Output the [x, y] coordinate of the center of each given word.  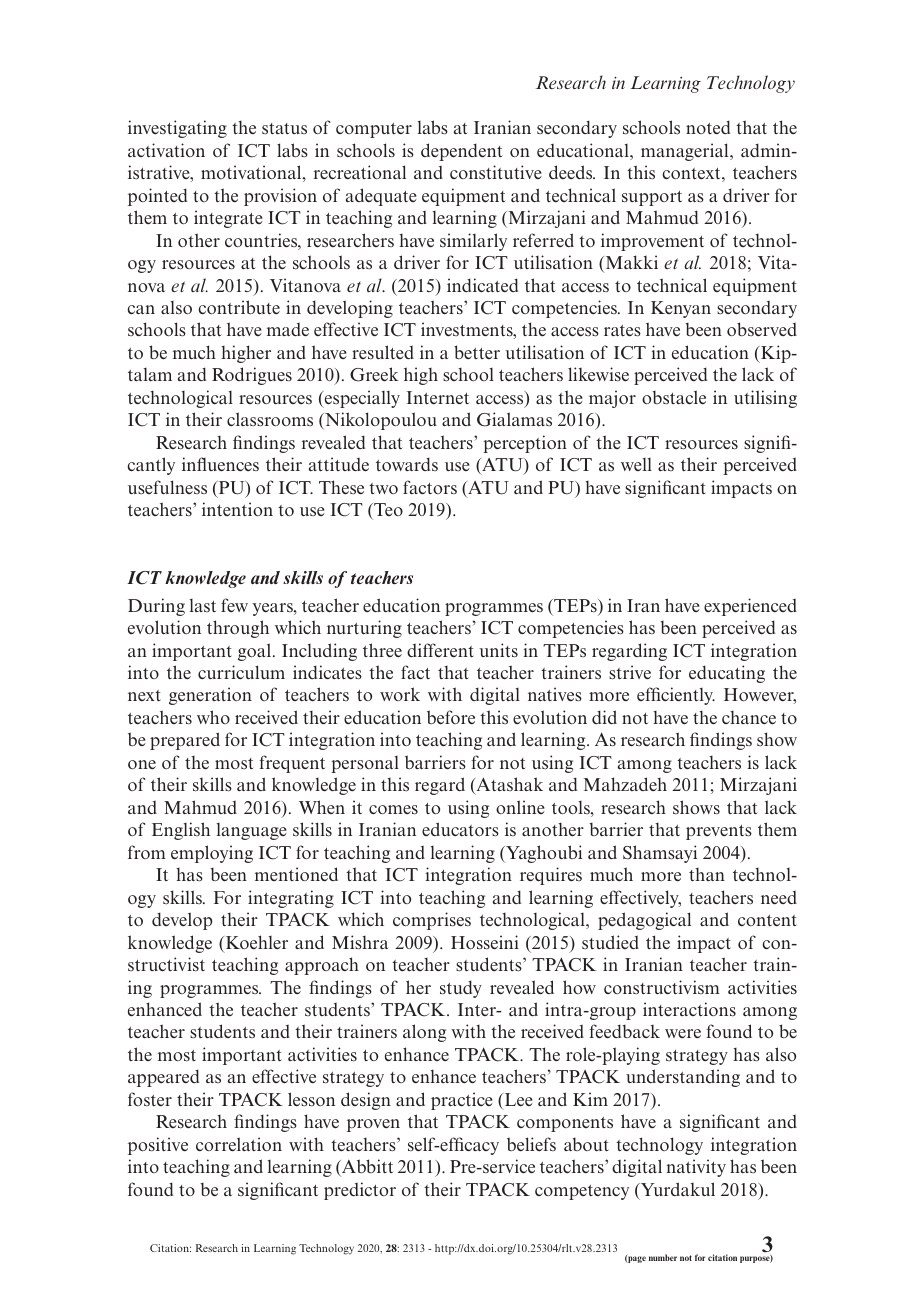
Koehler [255, 943]
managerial [686, 152]
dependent [462, 152]
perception [525, 444]
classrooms [270, 419]
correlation [239, 1144]
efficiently [676, 696]
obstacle [674, 397]
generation [210, 696]
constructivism [662, 987]
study [461, 989]
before [451, 717]
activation [166, 150]
